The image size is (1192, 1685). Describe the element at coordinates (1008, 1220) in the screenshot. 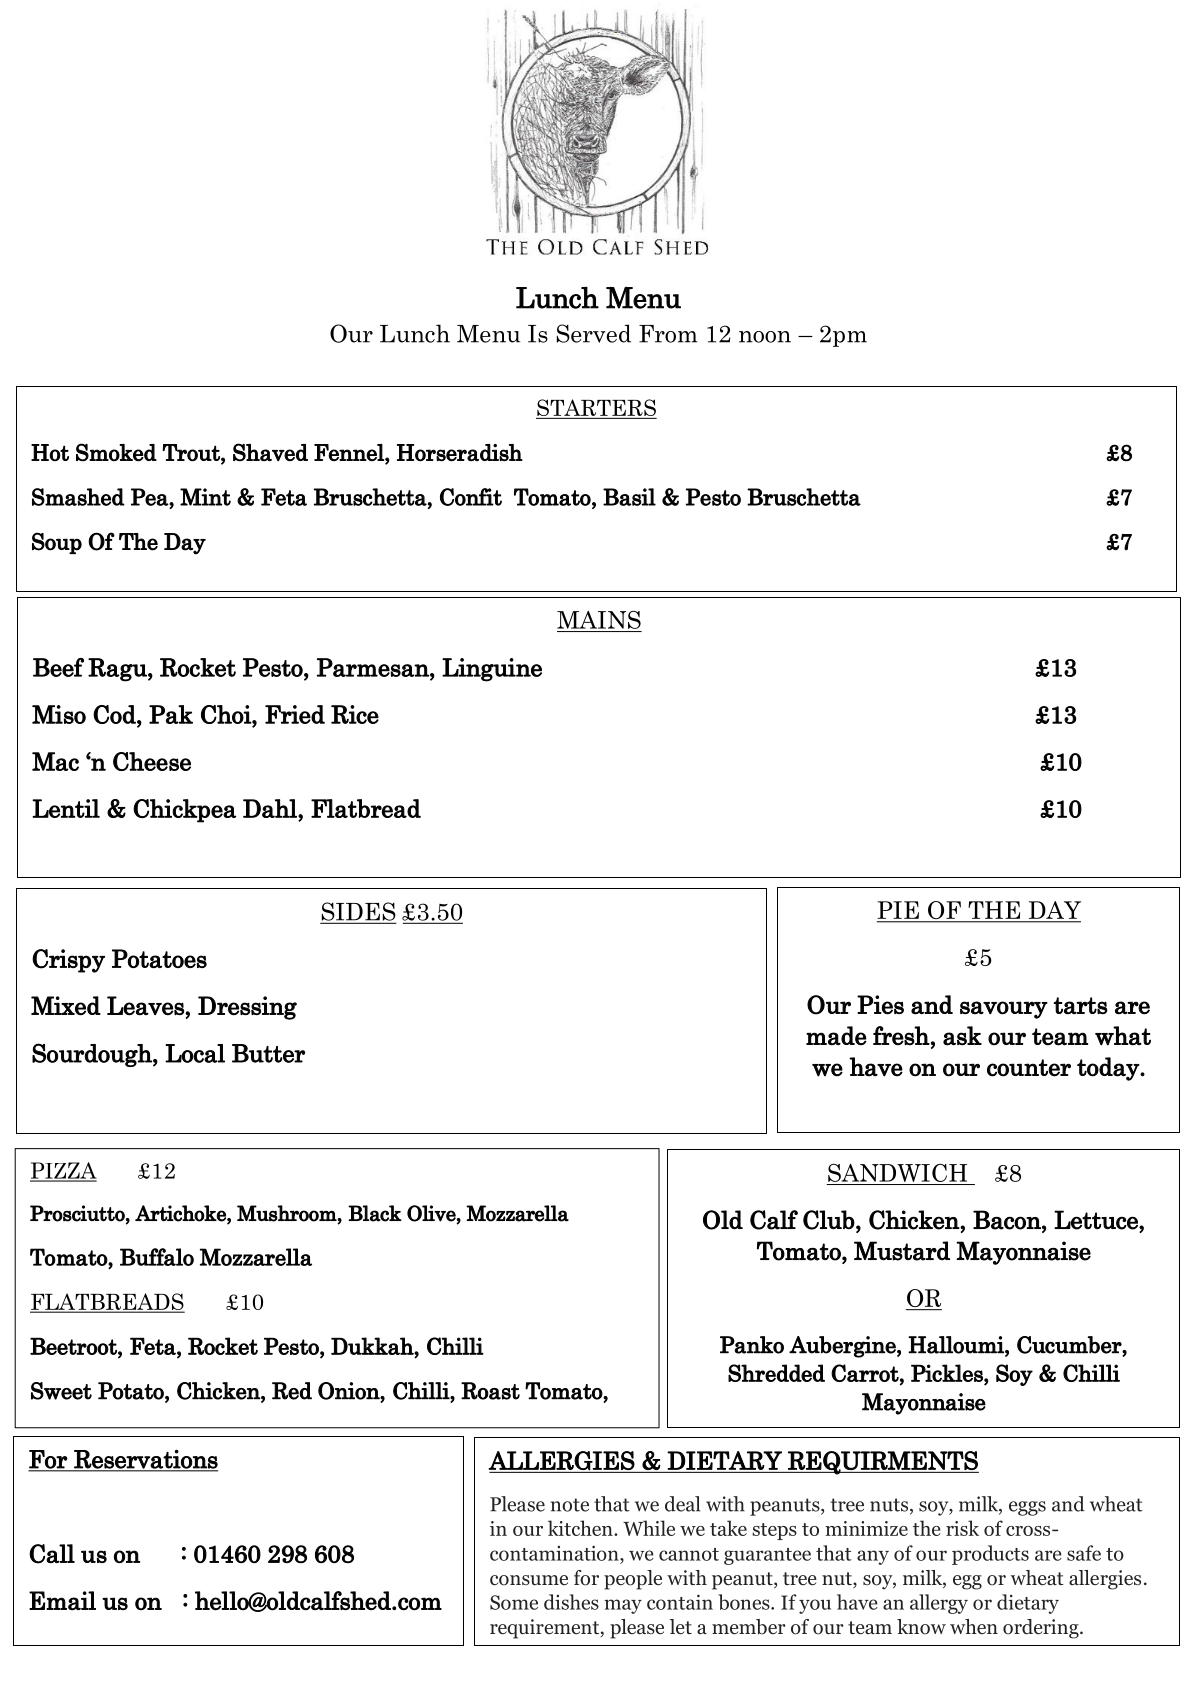

I see `Bacon` at that location.
